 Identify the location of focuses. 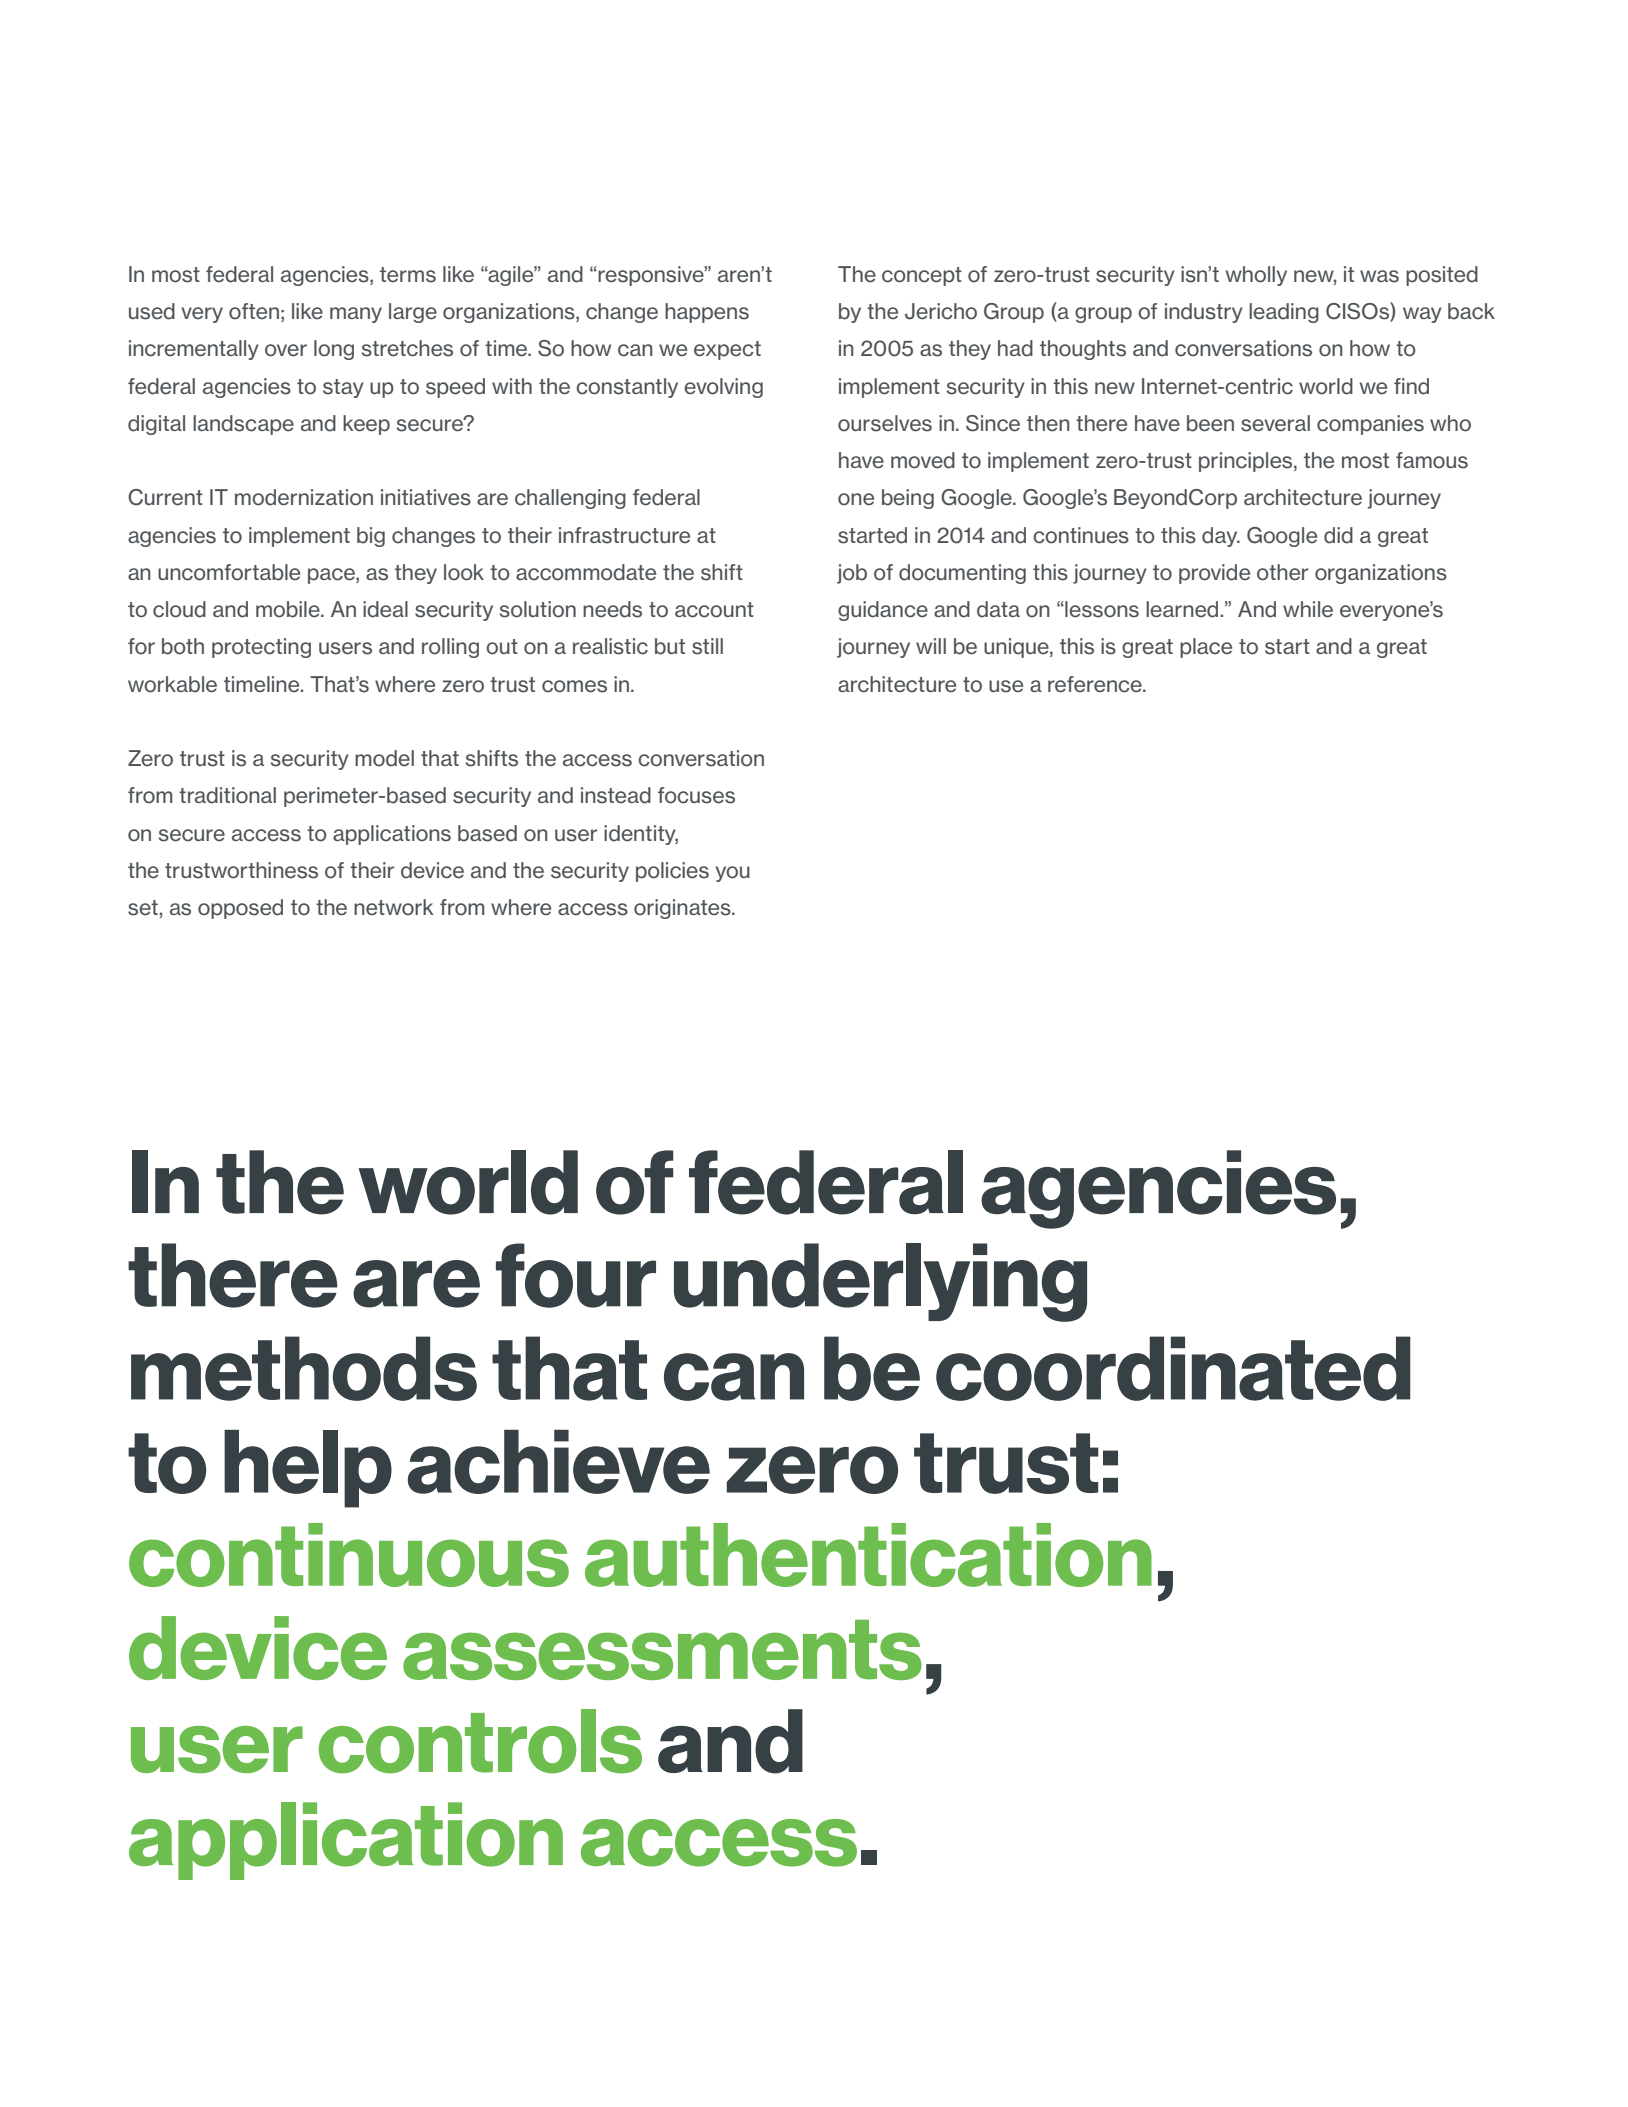
(696, 795).
